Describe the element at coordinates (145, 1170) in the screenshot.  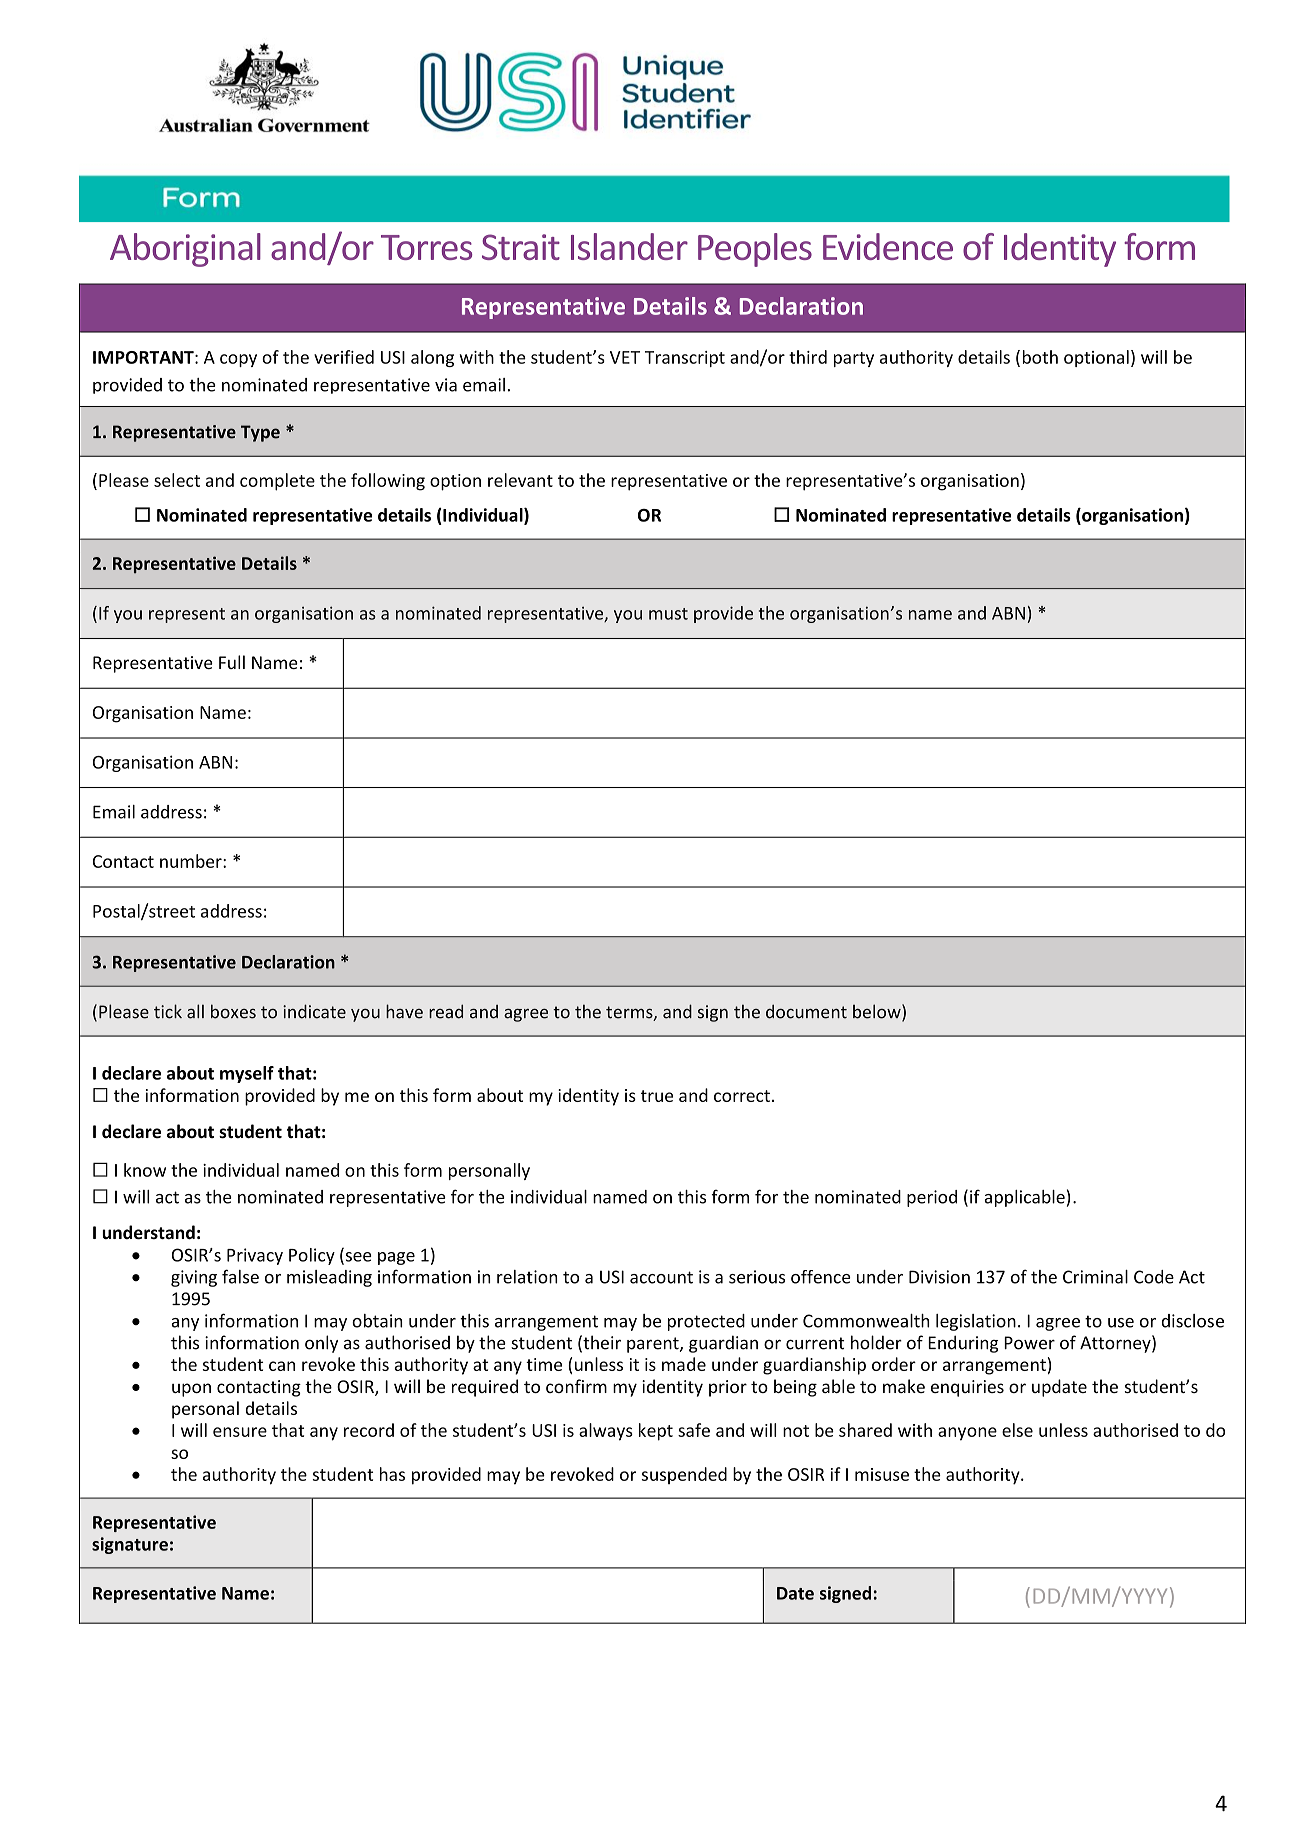
I see `know` at that location.
